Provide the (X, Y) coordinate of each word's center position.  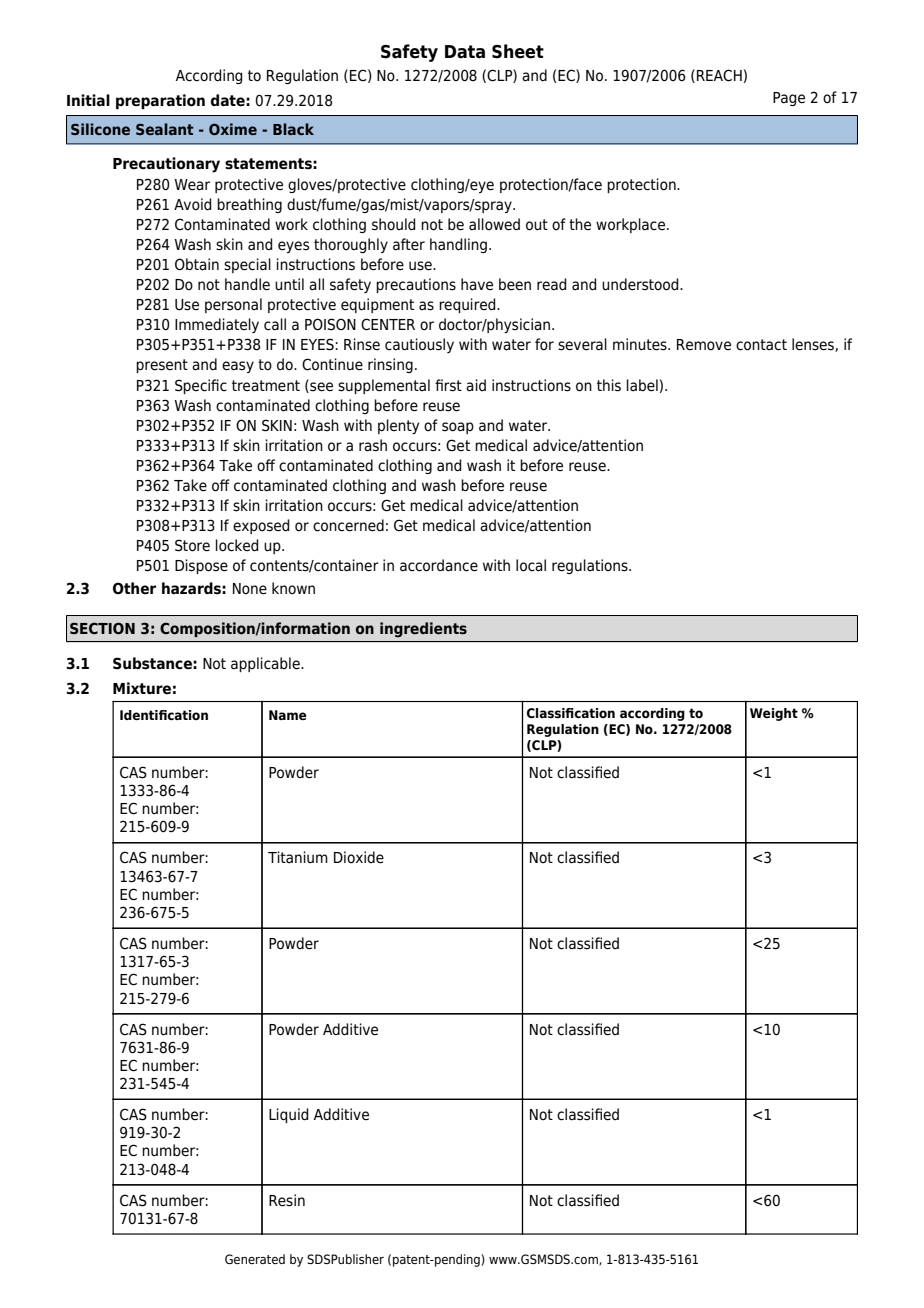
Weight (774, 714)
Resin (287, 1200)
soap (458, 428)
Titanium (298, 857)
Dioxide (359, 857)
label (642, 385)
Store (192, 545)
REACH (719, 75)
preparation (160, 101)
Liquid (289, 1115)
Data (465, 52)
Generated (255, 1259)
